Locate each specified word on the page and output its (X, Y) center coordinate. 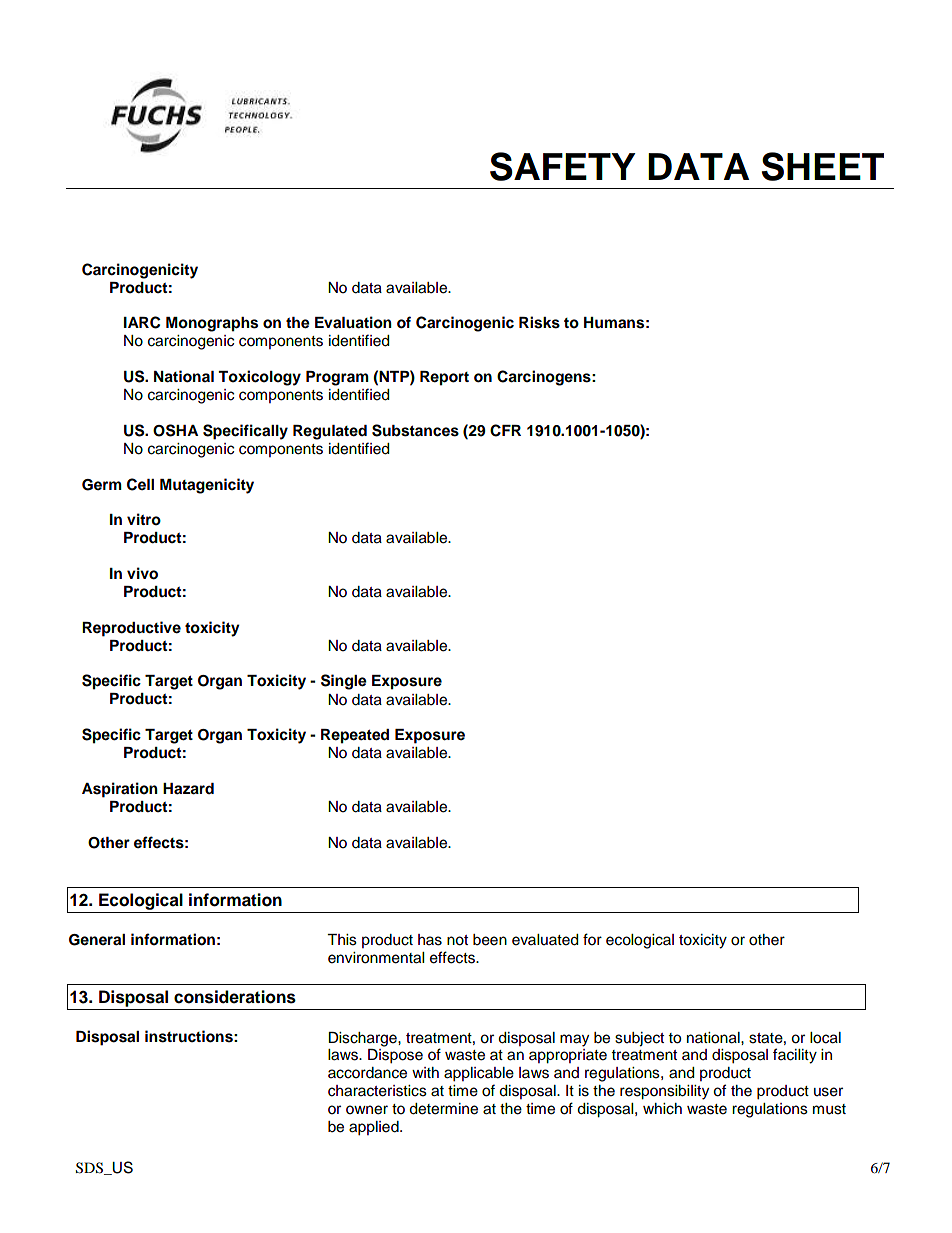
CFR (505, 430)
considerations (235, 997)
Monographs (212, 324)
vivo (142, 573)
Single (344, 682)
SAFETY (563, 166)
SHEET (823, 166)
